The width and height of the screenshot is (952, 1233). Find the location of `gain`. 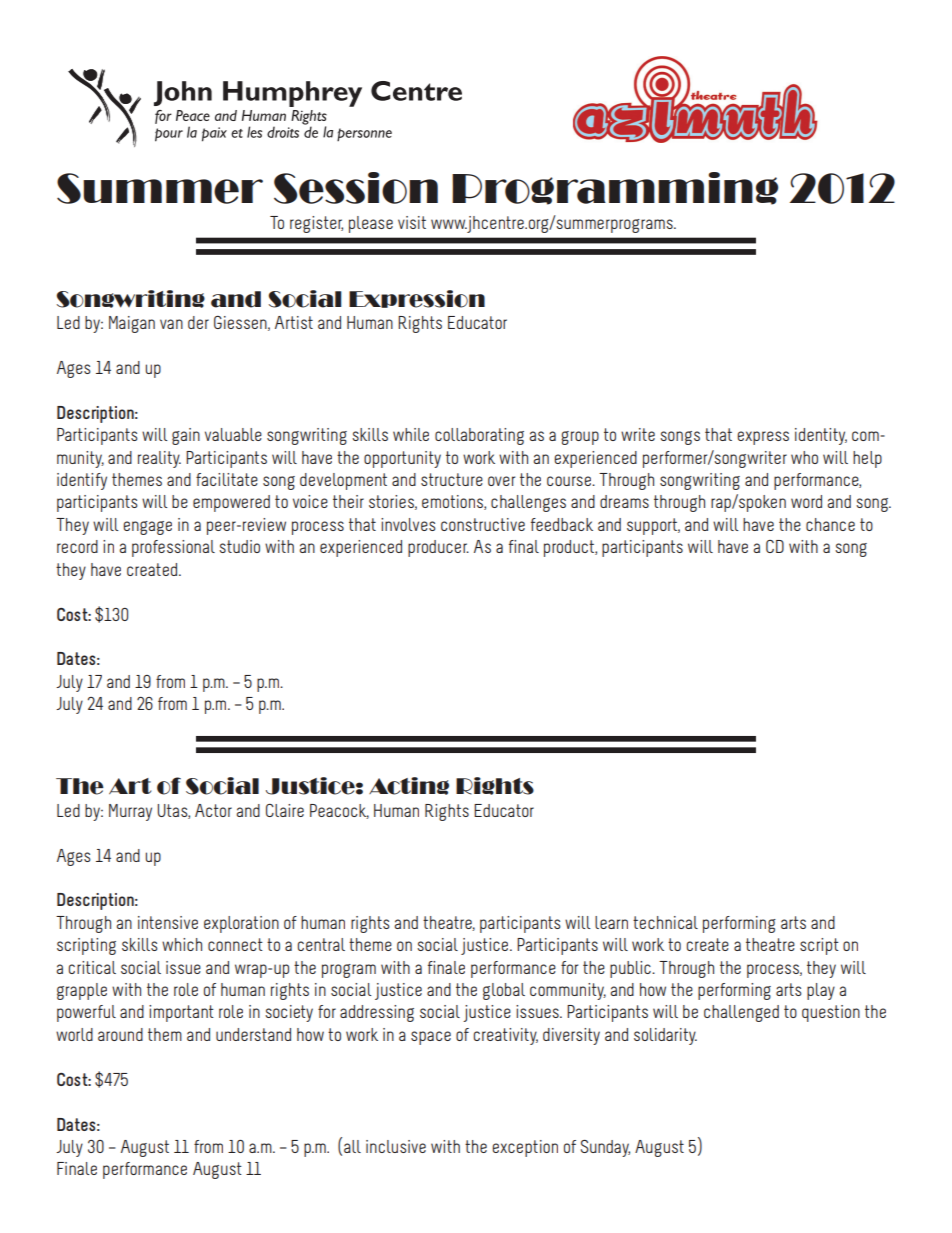

gain is located at coordinates (186, 436).
